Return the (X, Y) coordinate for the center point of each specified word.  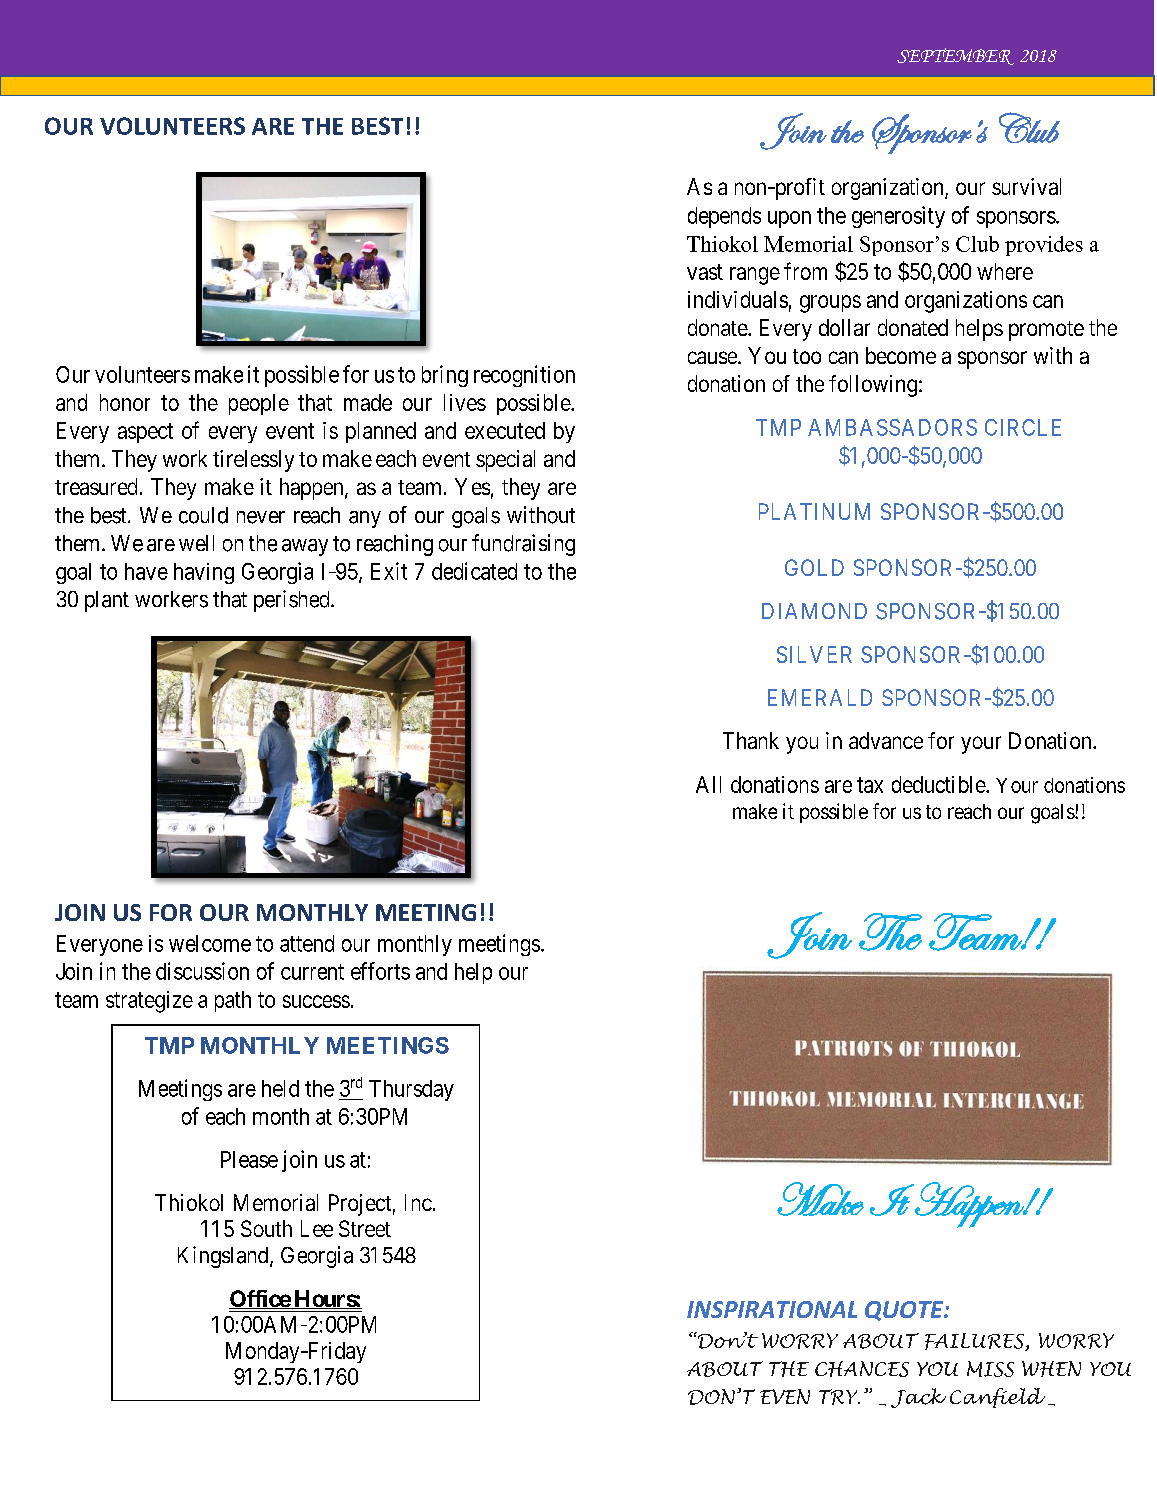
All (708, 784)
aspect (145, 433)
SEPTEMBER (955, 56)
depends (724, 217)
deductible (939, 784)
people (259, 404)
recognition (524, 376)
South (266, 1228)
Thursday (411, 1090)
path (233, 1001)
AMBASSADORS (892, 427)
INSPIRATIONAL (772, 1309)
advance (886, 740)
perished (293, 601)
